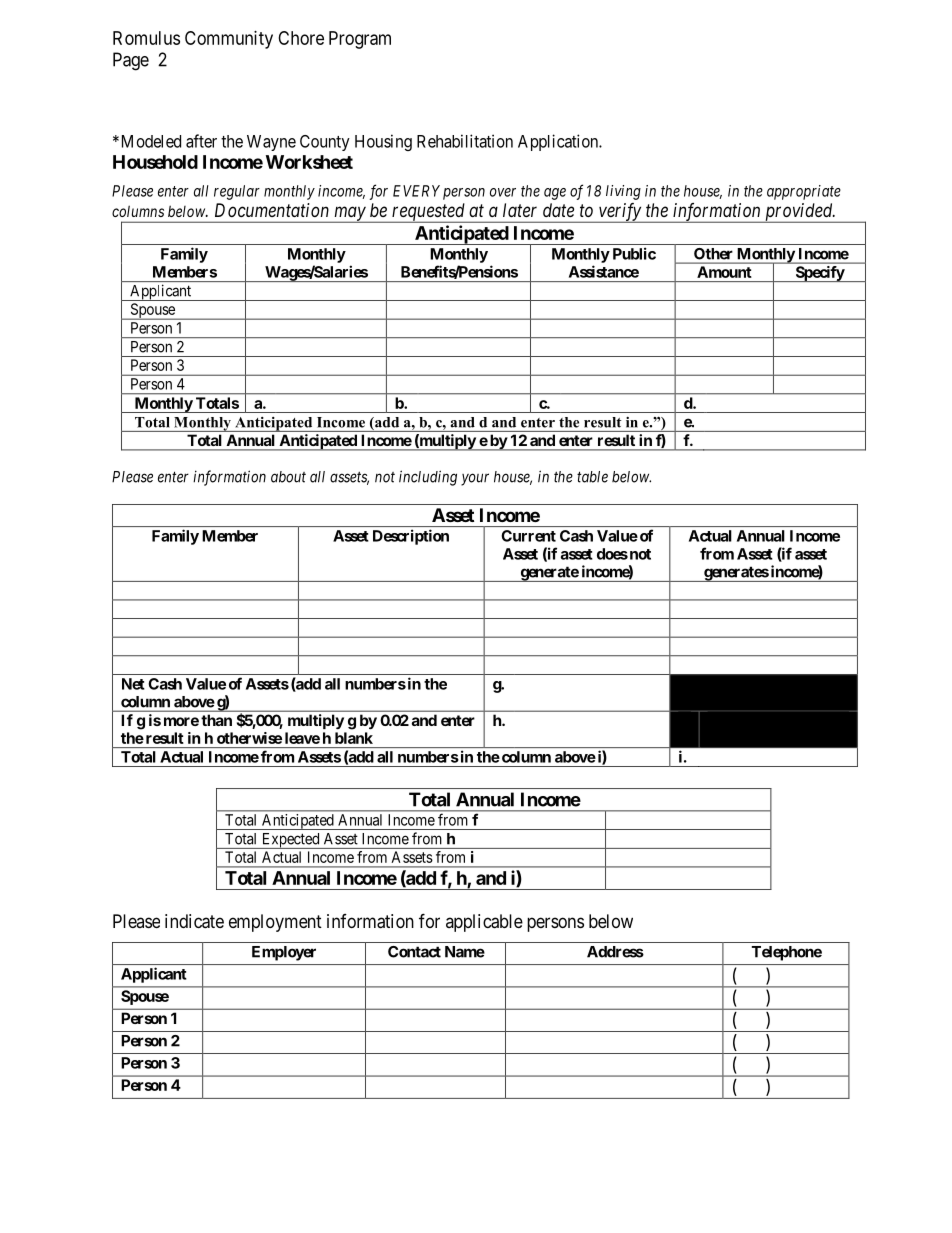 This screenshot has width=952, height=1233. I want to click on indicate, so click(194, 921).
